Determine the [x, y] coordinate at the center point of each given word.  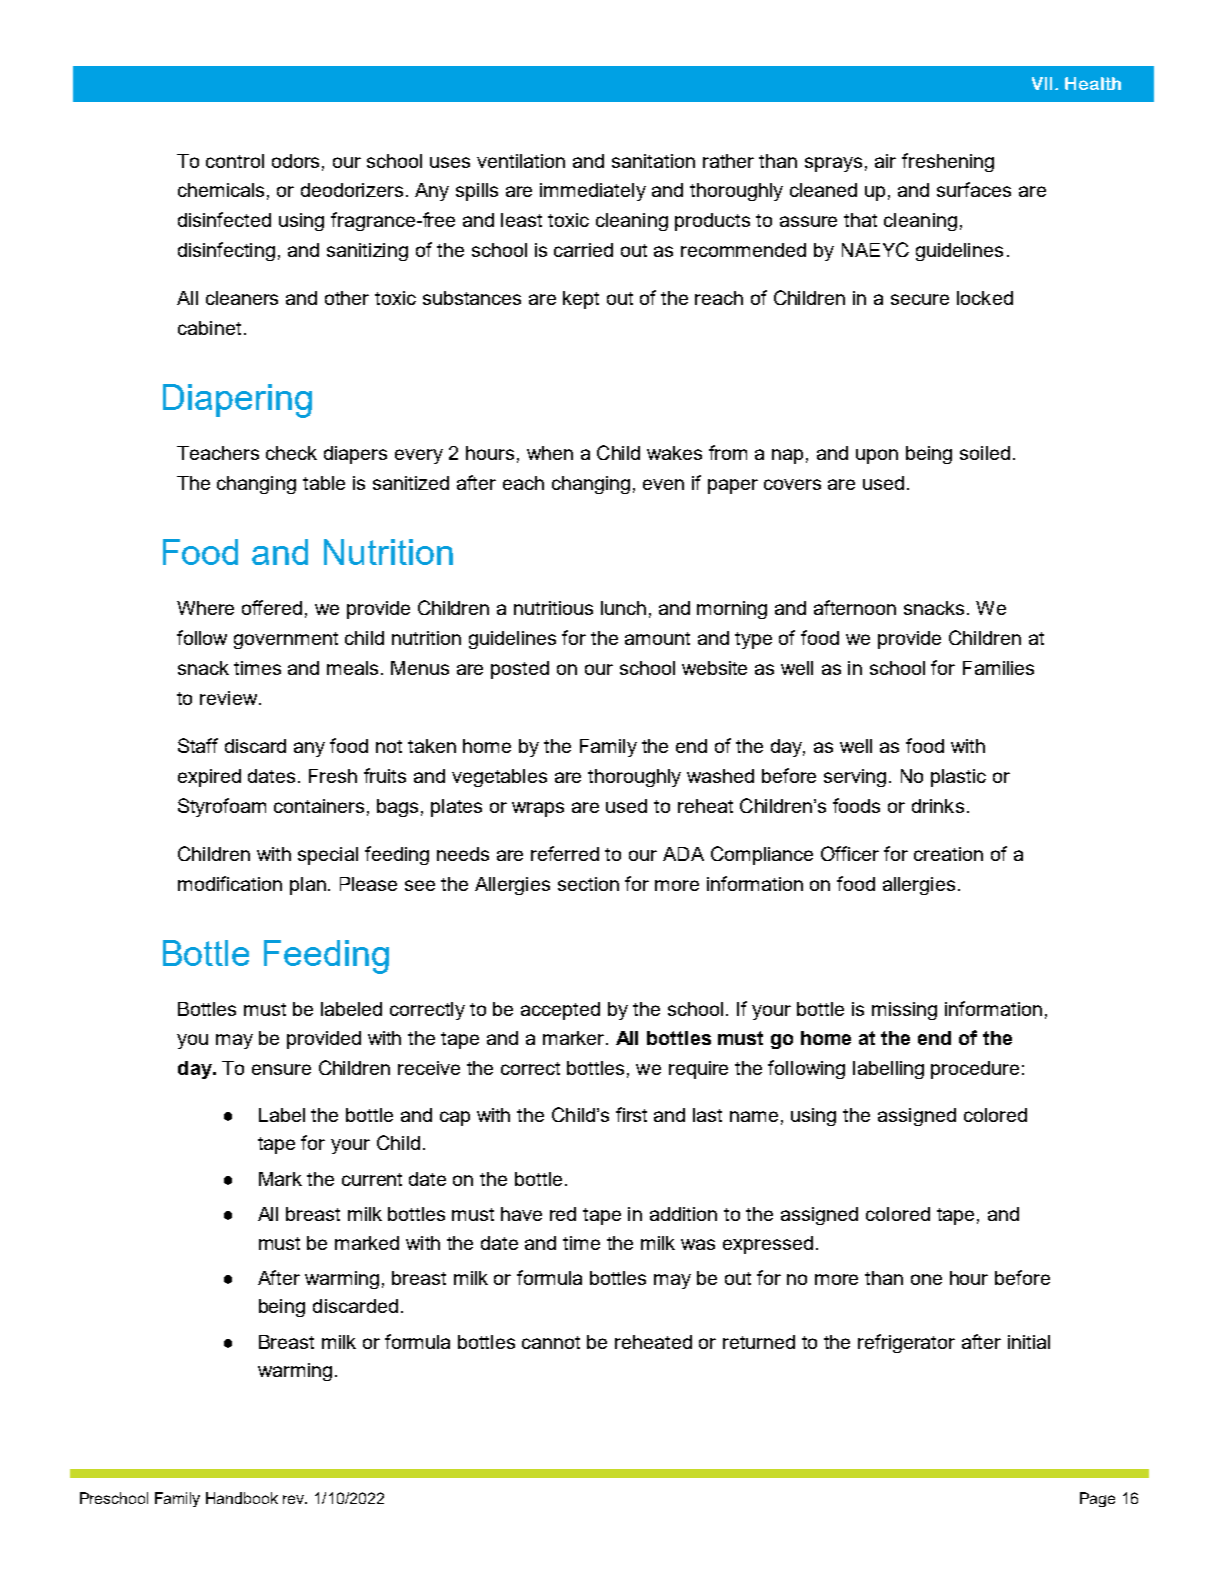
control [235, 161]
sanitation [653, 161]
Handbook [242, 1498]
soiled [985, 453]
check [291, 453]
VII [1044, 83]
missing [904, 1011]
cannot [551, 1342]
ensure [281, 1069]
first [631, 1114]
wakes [674, 453]
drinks [938, 806]
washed [720, 776]
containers [319, 806]
